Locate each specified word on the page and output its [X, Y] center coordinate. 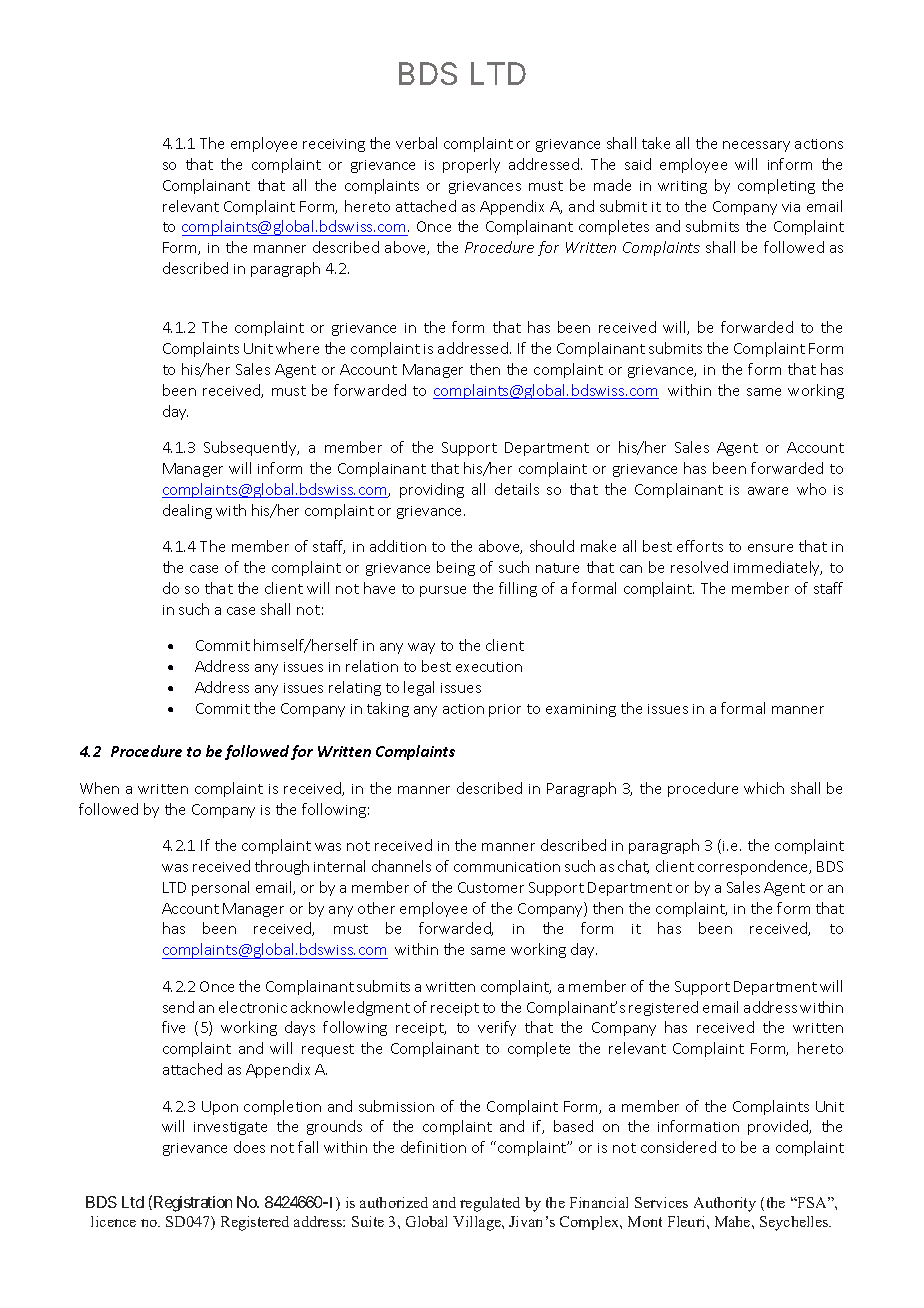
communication [507, 867]
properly [471, 165]
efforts [700, 546]
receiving [334, 145]
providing [432, 490]
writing [682, 187]
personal [220, 888]
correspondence [754, 867]
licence [113, 1221]
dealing [187, 511]
